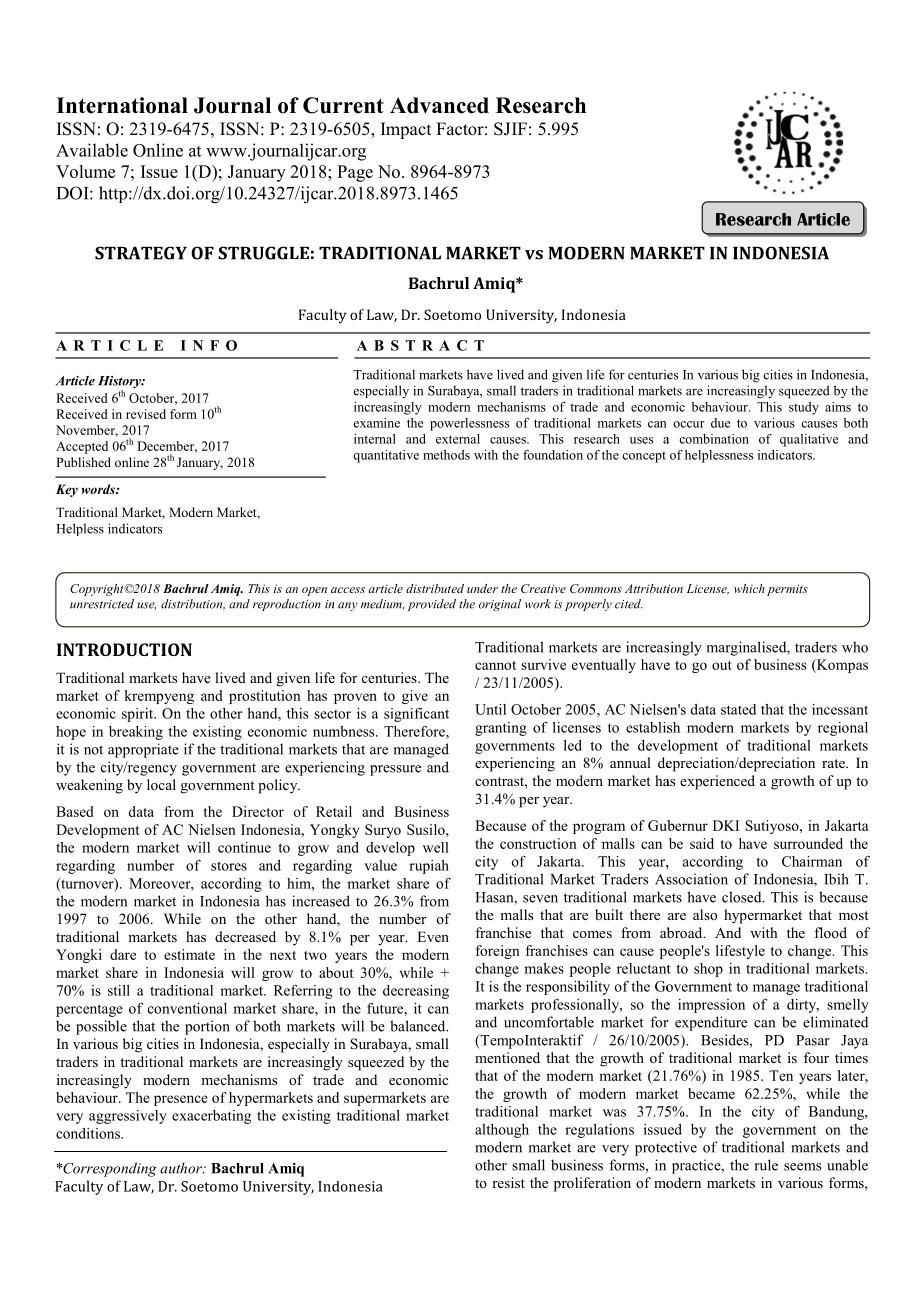  I want to click on revised, so click(146, 414).
